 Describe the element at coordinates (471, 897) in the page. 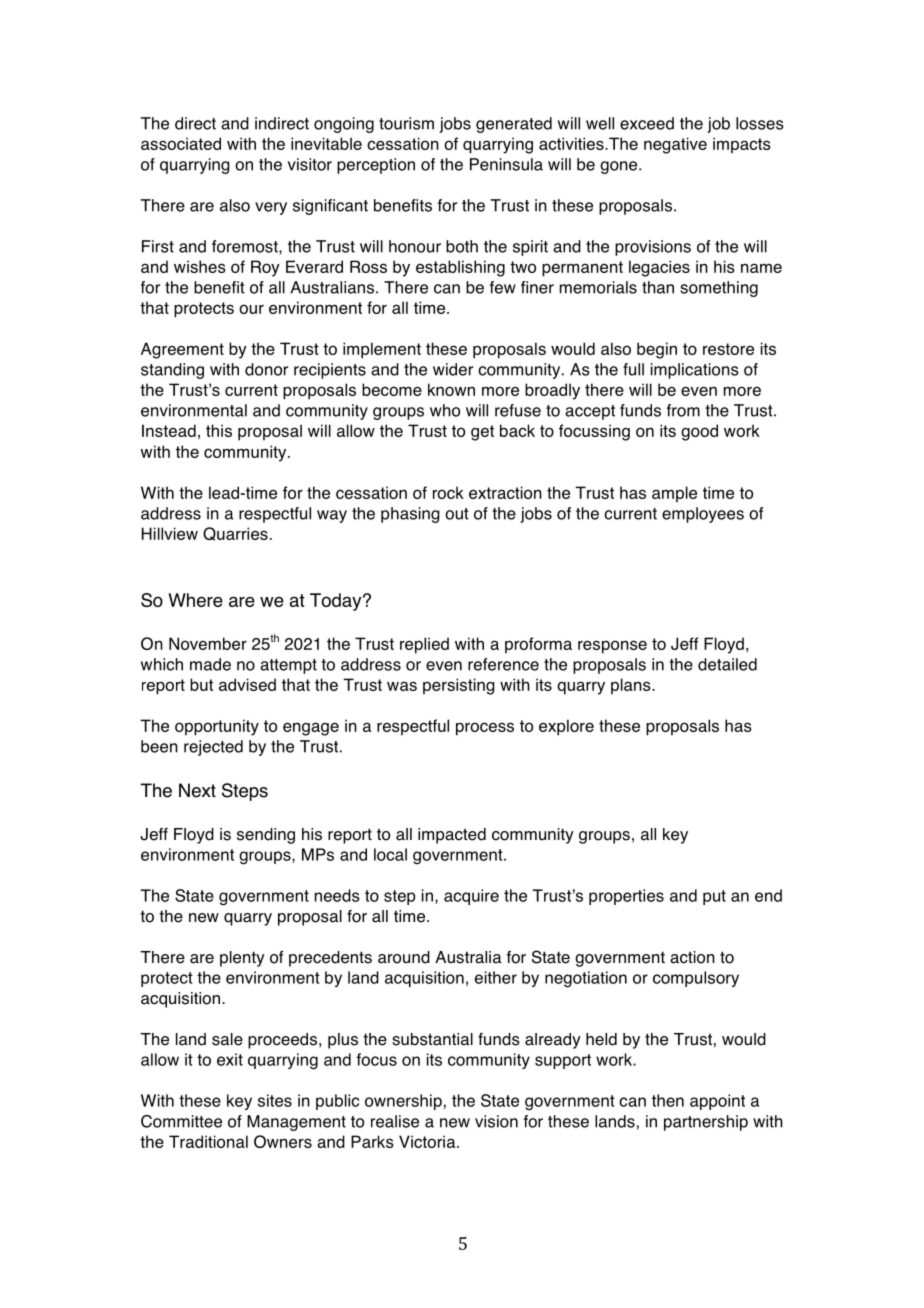

I see `acquire` at that location.
